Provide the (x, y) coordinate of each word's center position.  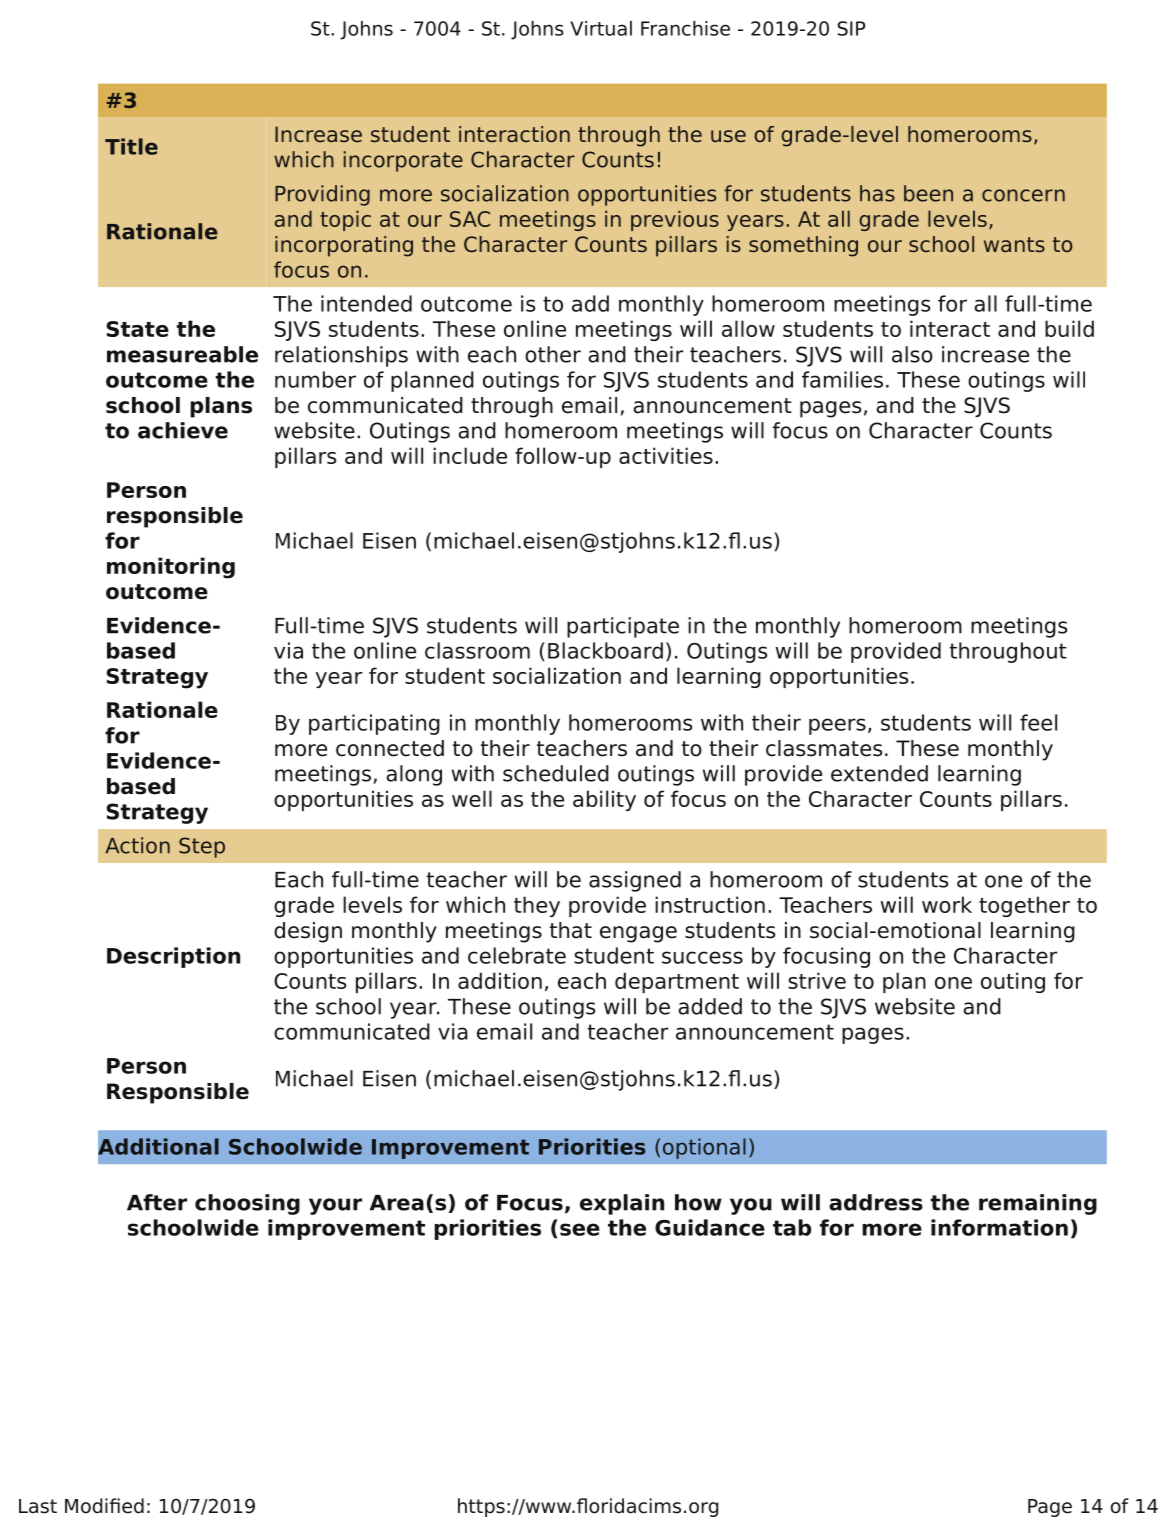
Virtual (601, 28)
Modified (104, 1506)
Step (202, 847)
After (157, 1202)
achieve (183, 430)
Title (131, 146)
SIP (851, 28)
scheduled (556, 773)
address (876, 1202)
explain (622, 1204)
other (553, 354)
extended (879, 773)
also (912, 354)
